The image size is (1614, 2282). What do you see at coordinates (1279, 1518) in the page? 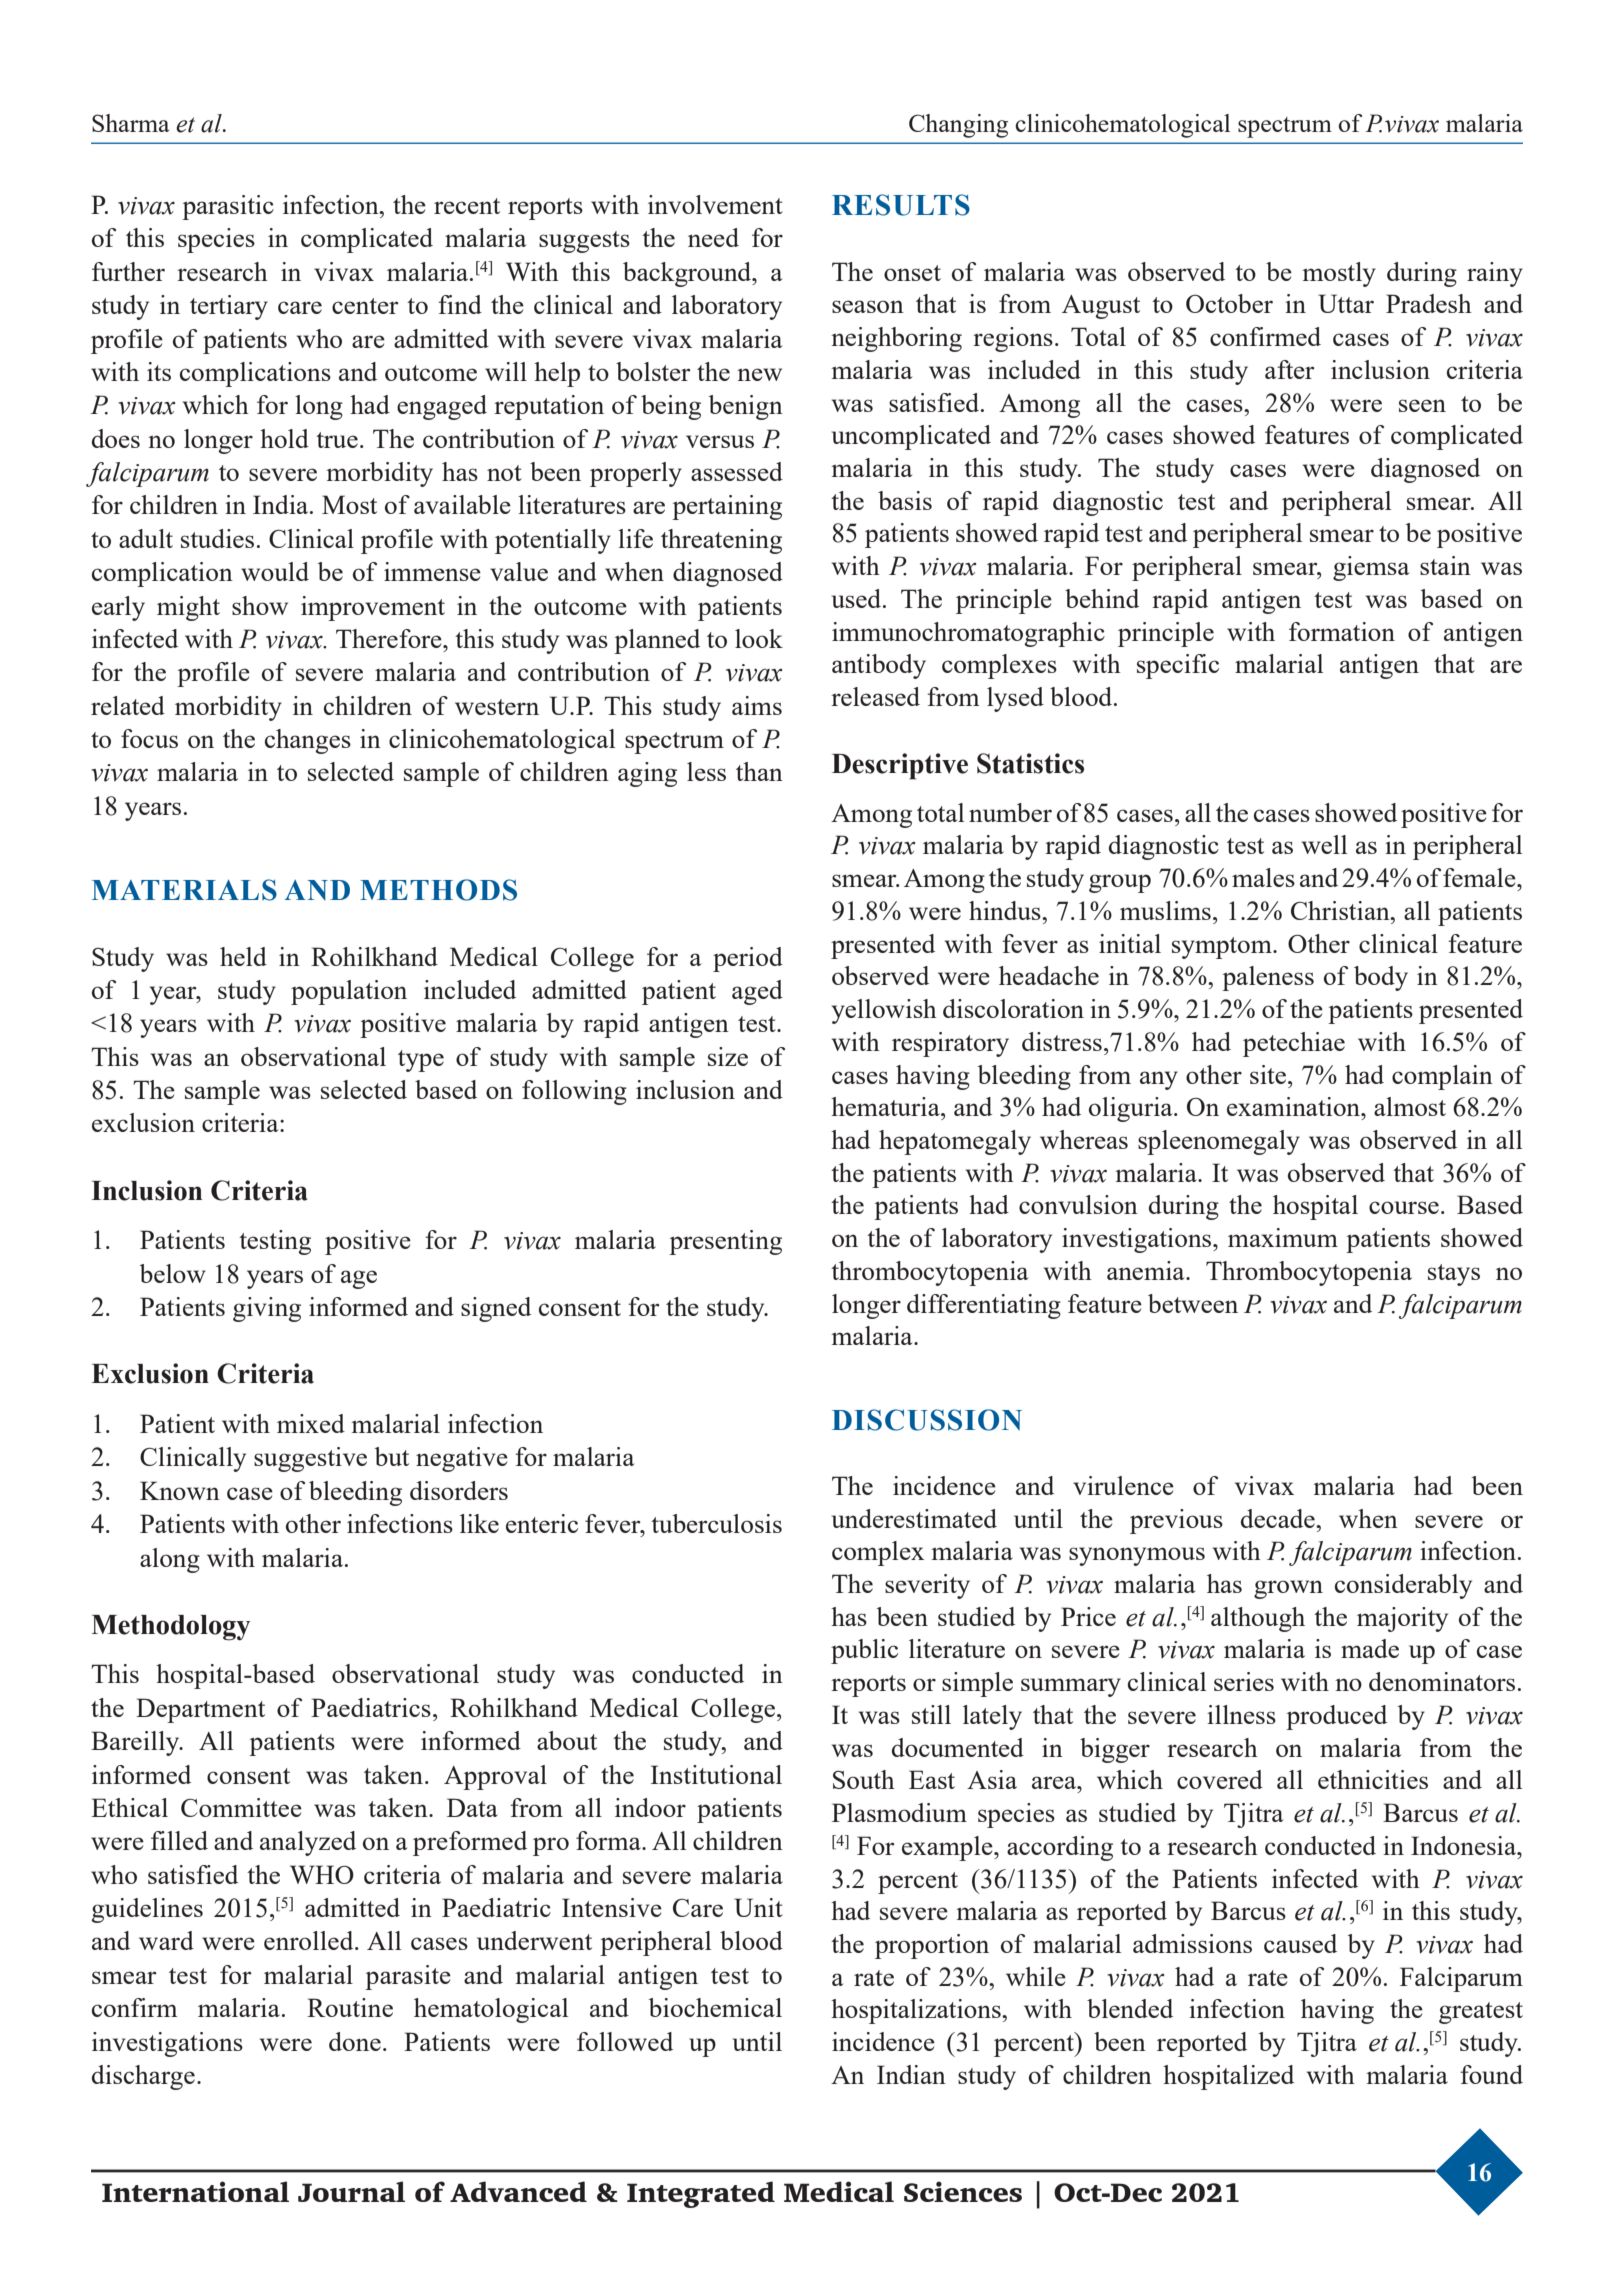
I see `decade` at bounding box center [1279, 1518].
